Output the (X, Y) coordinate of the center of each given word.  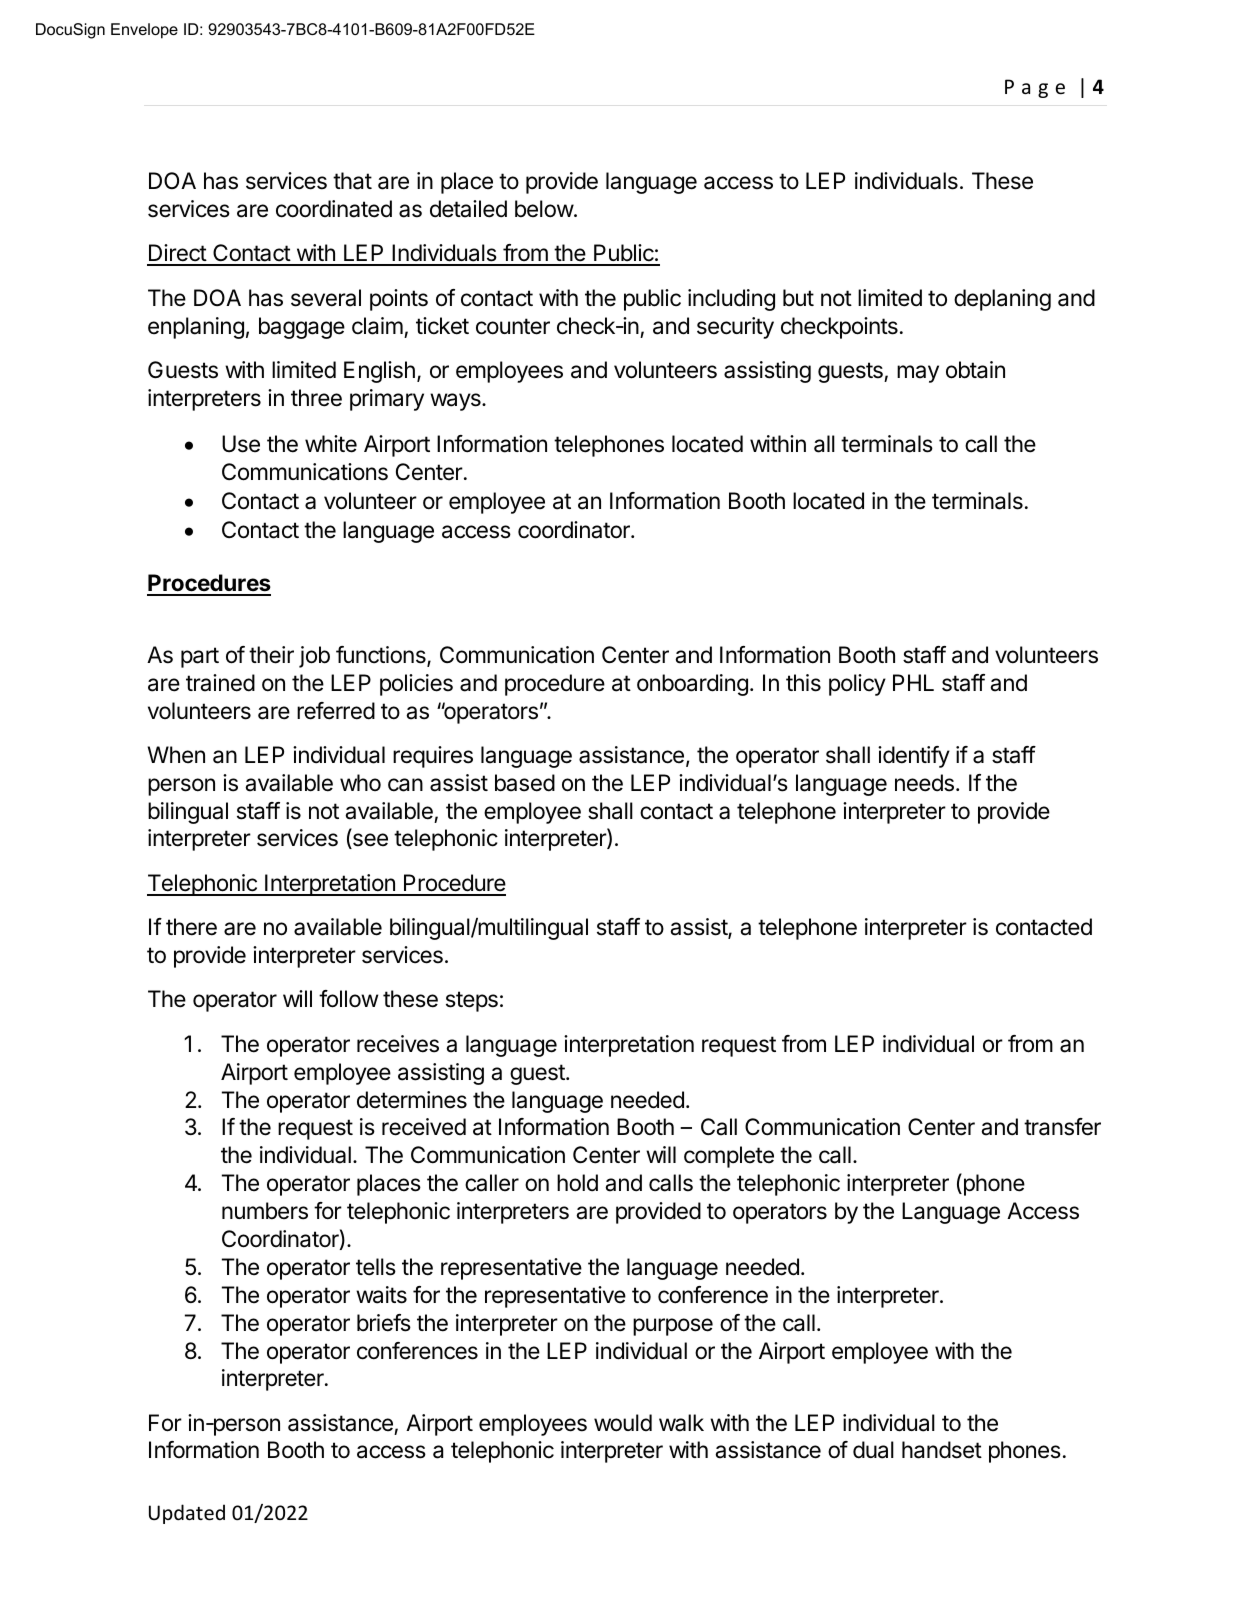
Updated (187, 1514)
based (525, 783)
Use (241, 444)
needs (924, 783)
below (545, 209)
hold (577, 1183)
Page (1035, 88)
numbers (265, 1211)
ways (456, 402)
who (360, 782)
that (352, 181)
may (918, 374)
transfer (1062, 1127)
